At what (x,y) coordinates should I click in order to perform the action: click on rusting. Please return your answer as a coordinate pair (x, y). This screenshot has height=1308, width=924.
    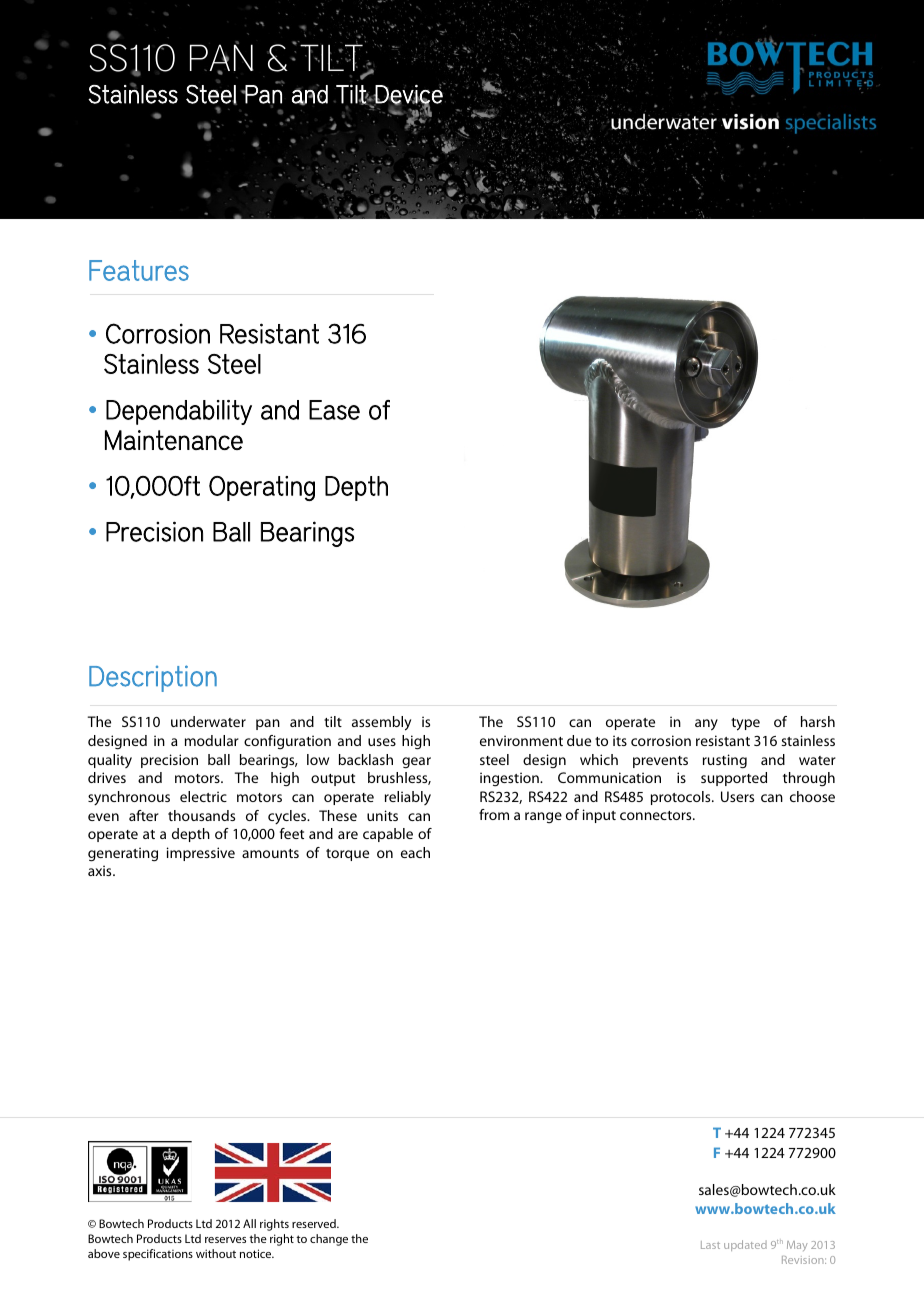
    Looking at the image, I should click on (725, 761).
